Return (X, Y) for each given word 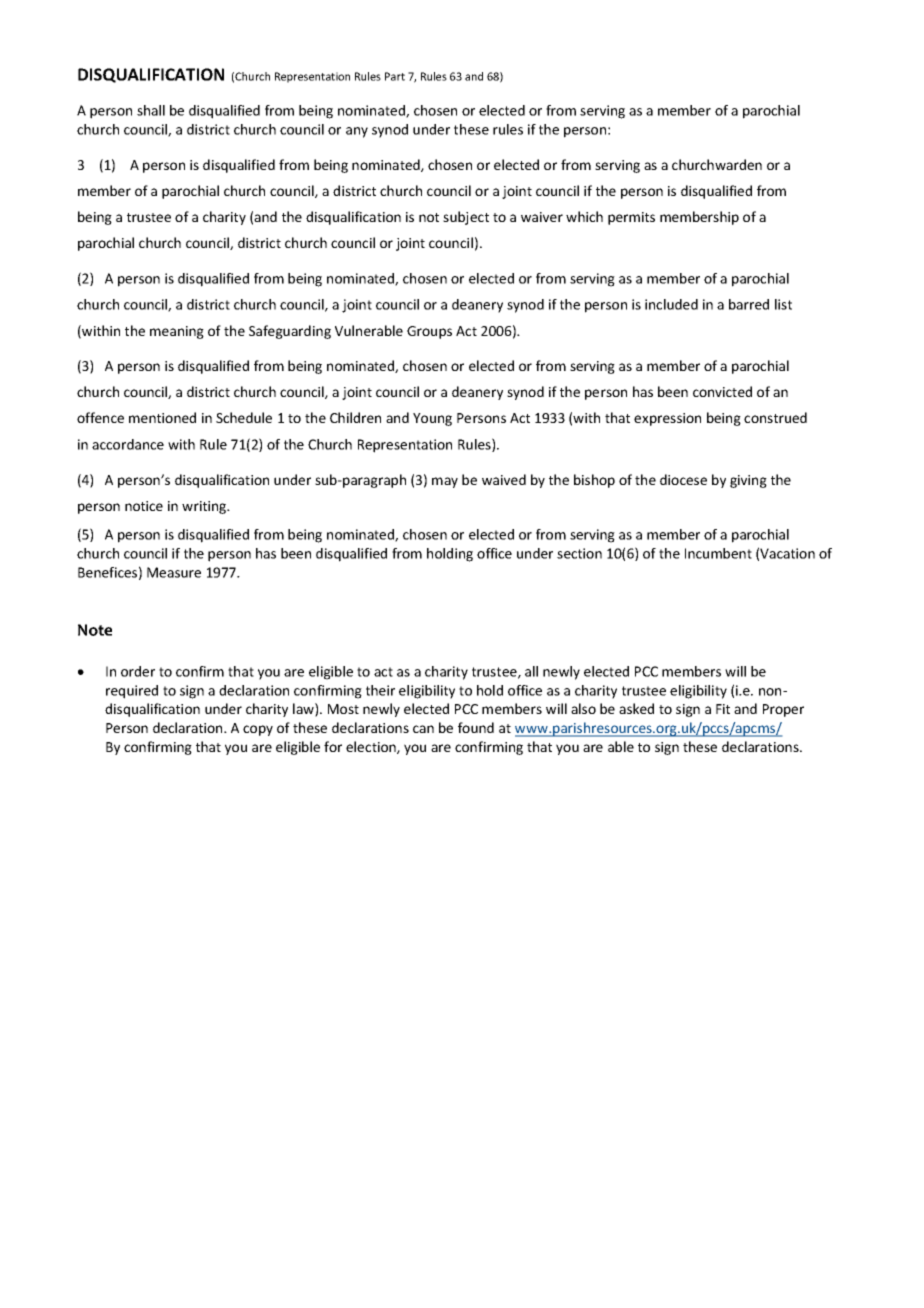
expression (667, 419)
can (423, 729)
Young (432, 419)
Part (395, 76)
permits (631, 218)
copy (258, 730)
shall (151, 110)
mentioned (162, 417)
